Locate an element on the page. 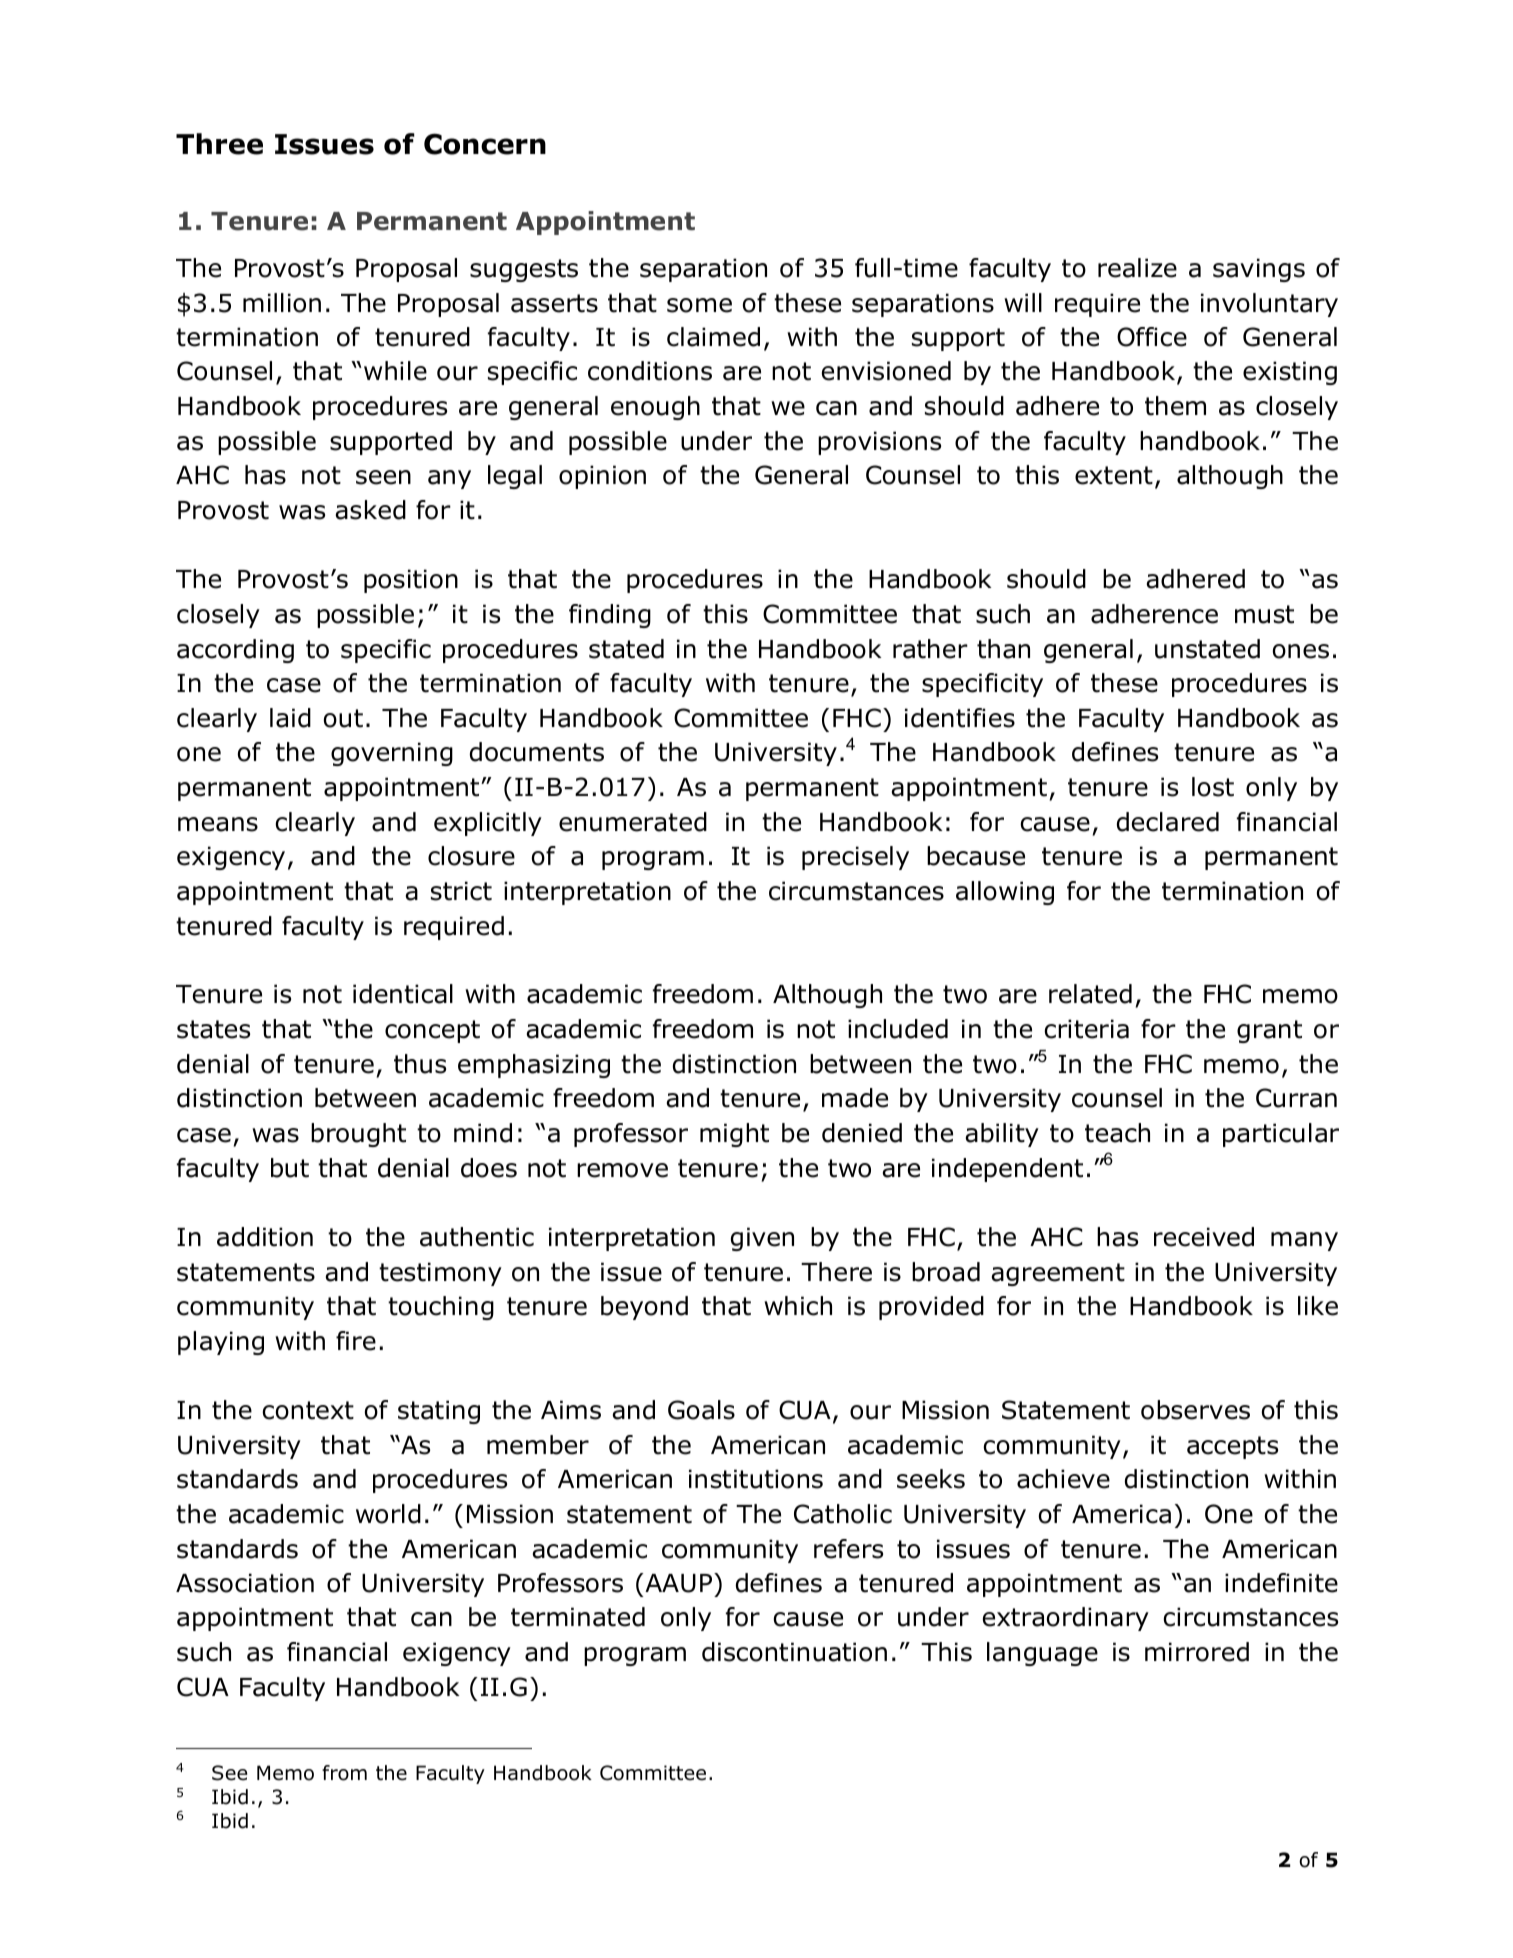  related is located at coordinates (1090, 994).
